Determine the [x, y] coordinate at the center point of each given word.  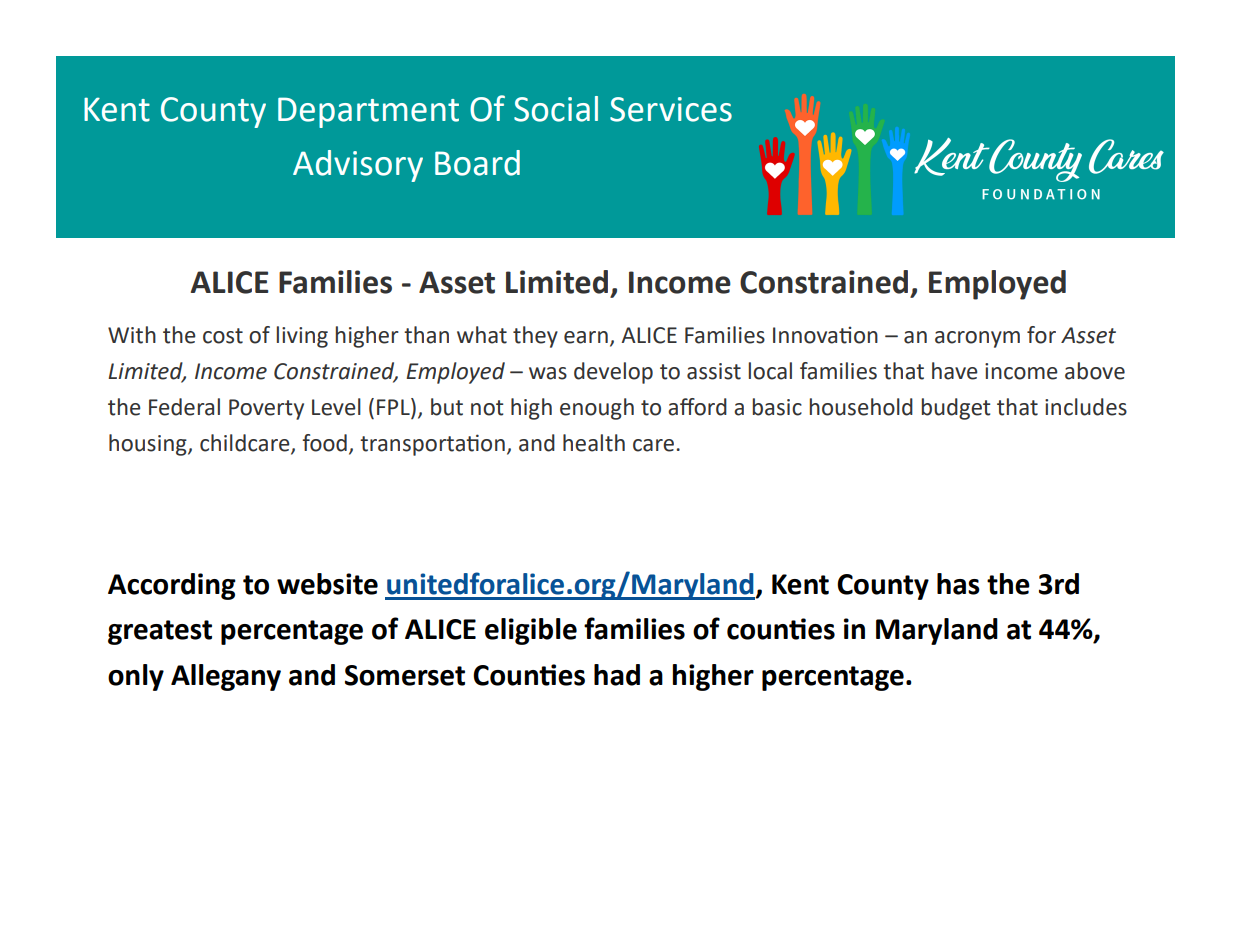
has [958, 584]
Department [368, 112]
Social [556, 109]
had [617, 675]
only [136, 677]
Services [671, 109]
